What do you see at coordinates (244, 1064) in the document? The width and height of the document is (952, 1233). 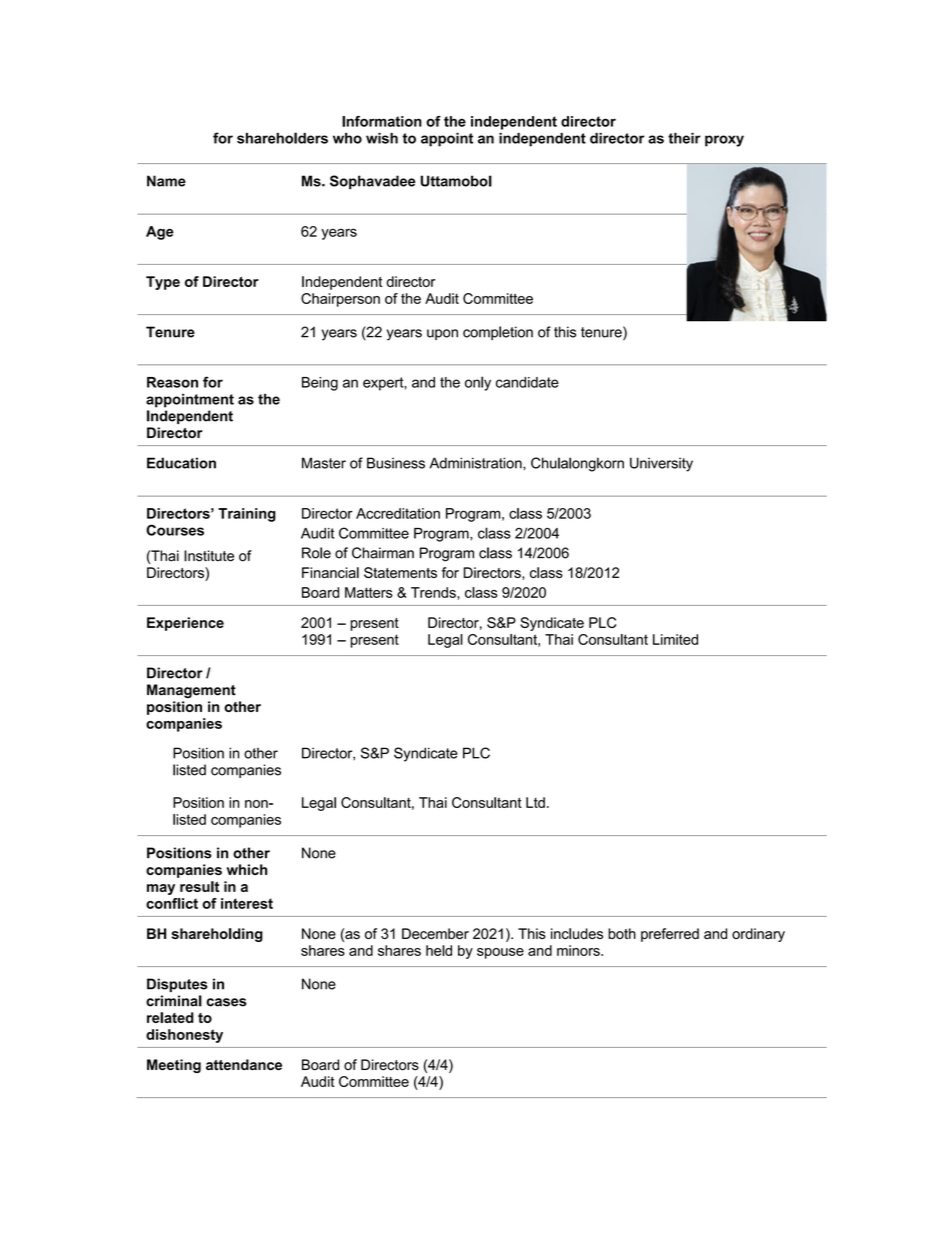 I see `attendance` at bounding box center [244, 1064].
